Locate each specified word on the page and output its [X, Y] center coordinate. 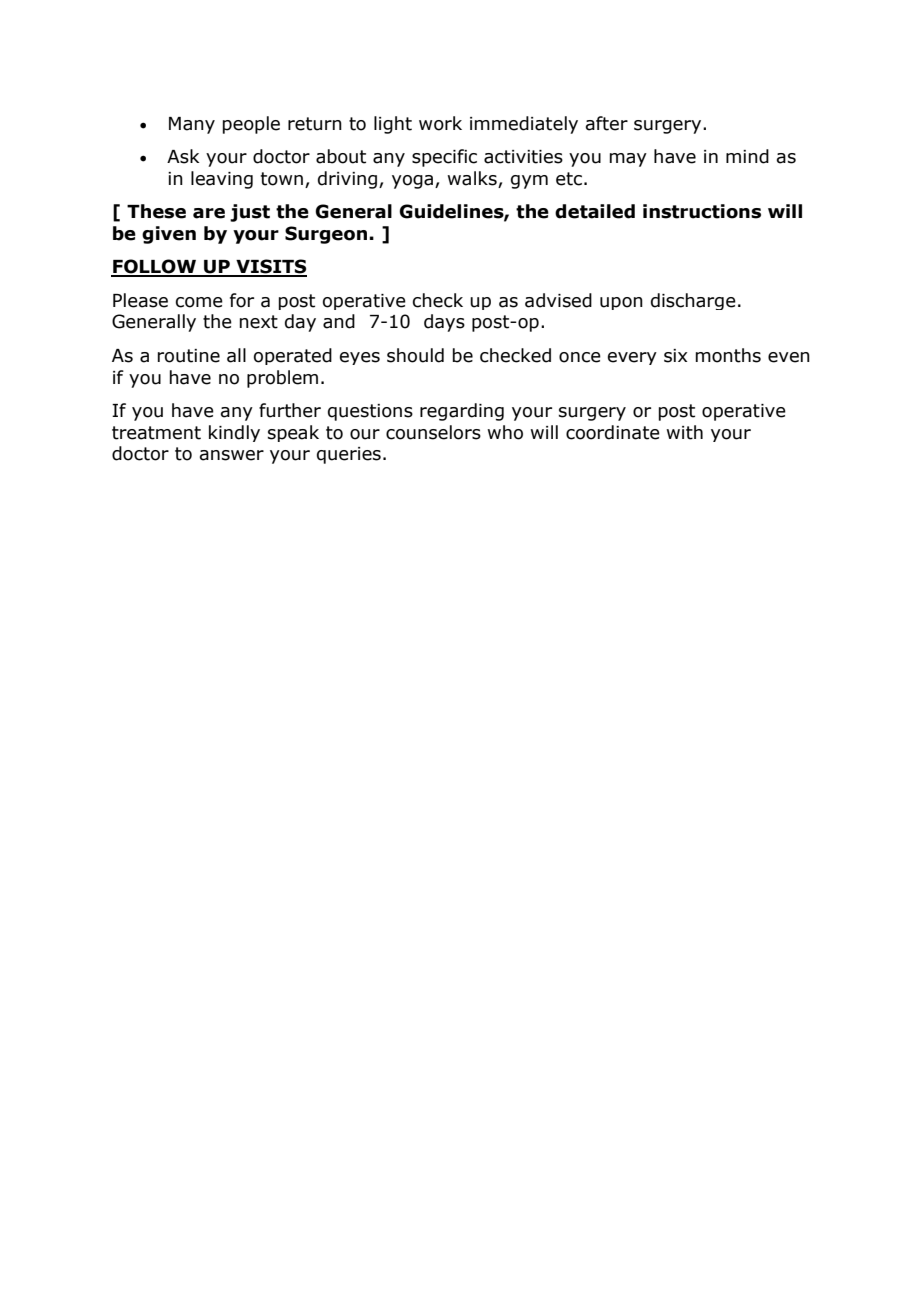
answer [232, 455]
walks [473, 179]
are [209, 213]
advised [558, 300]
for [242, 300]
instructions [702, 211]
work [440, 123]
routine [189, 356]
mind [747, 156]
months [728, 355]
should [415, 355]
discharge [693, 301]
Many [192, 125]
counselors [433, 432]
